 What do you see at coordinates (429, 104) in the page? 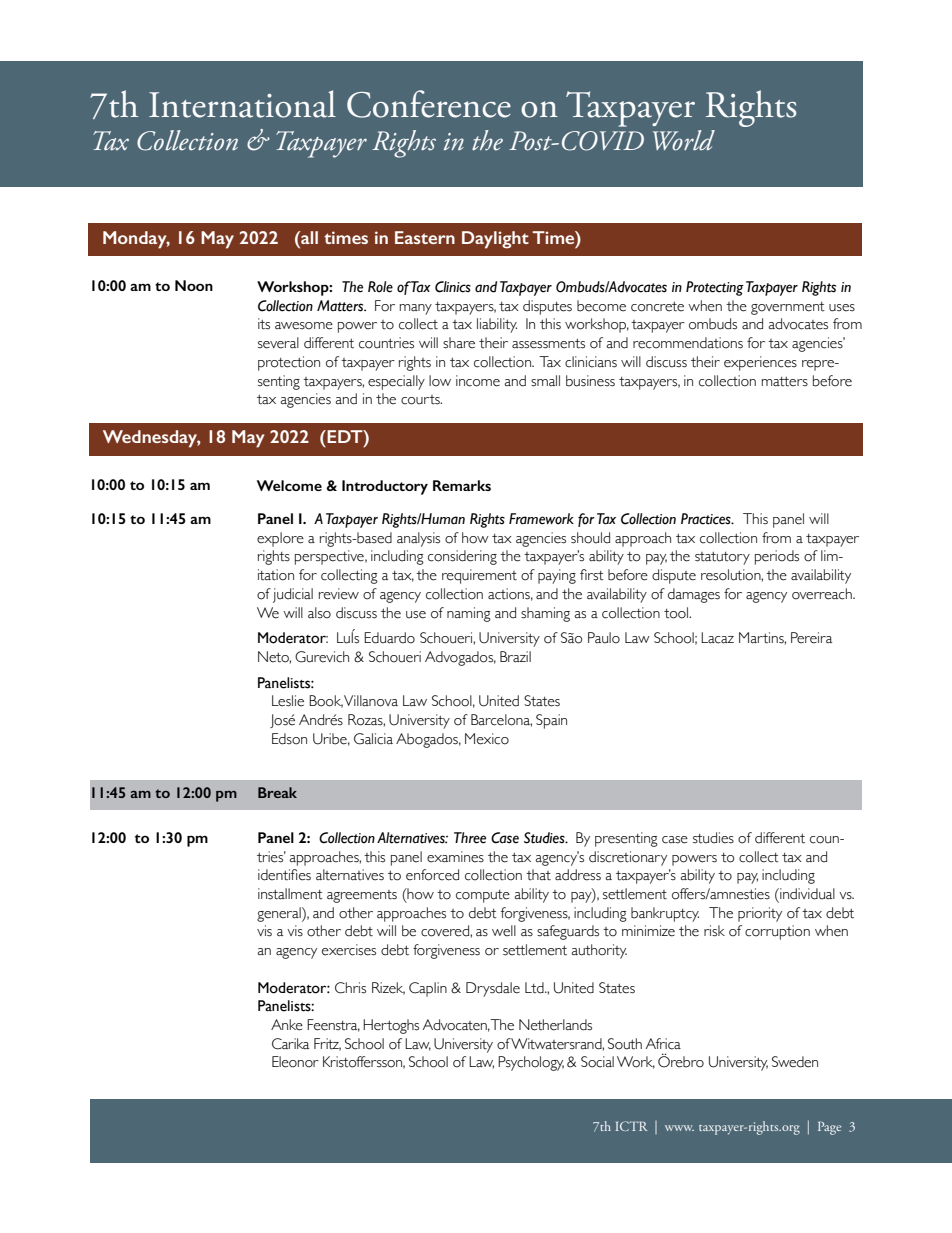
I see `Conference` at bounding box center [429, 104].
